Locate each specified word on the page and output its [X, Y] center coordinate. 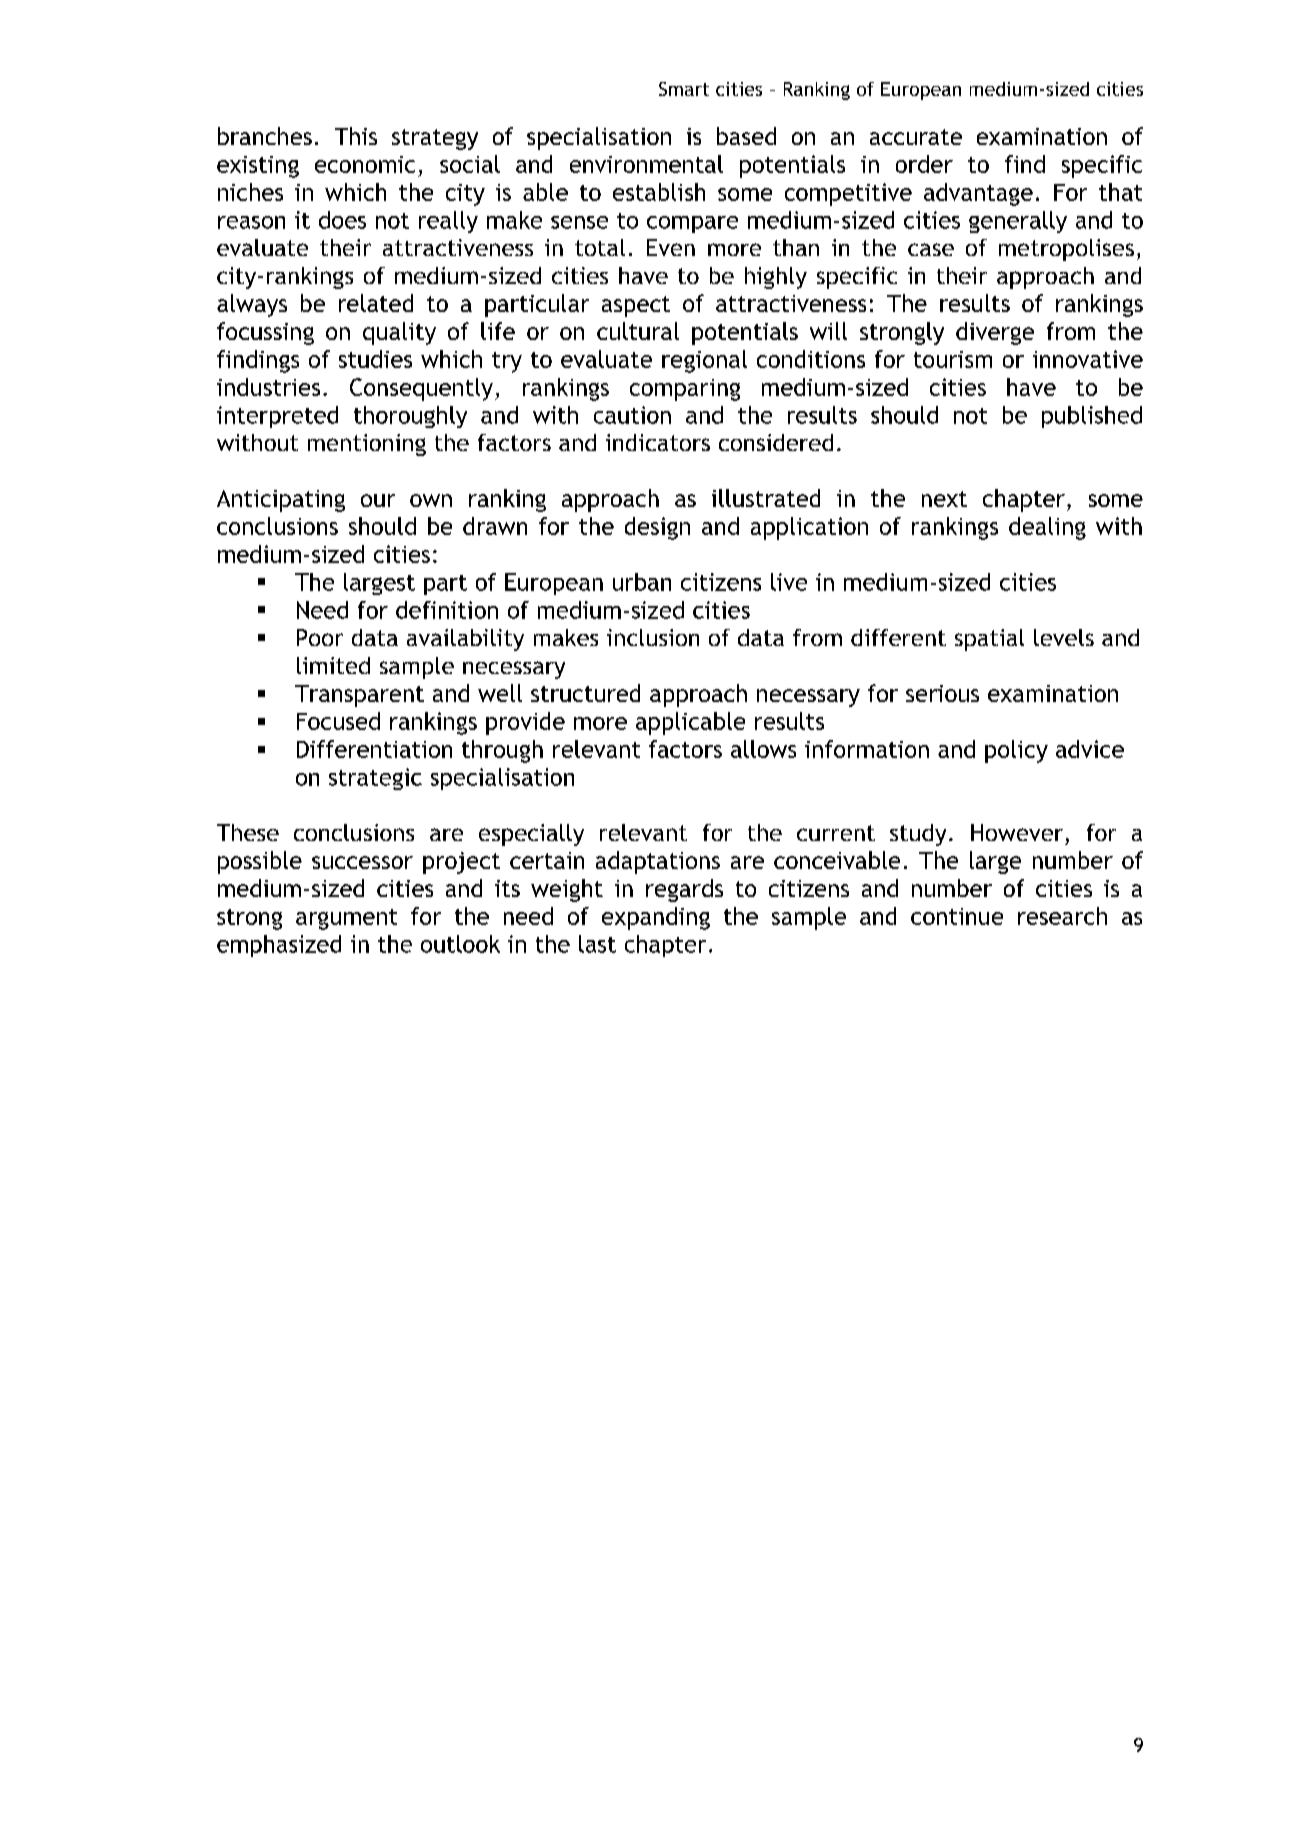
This [356, 136]
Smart [684, 89]
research [1062, 916]
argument [346, 919]
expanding [656, 918]
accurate [916, 137]
